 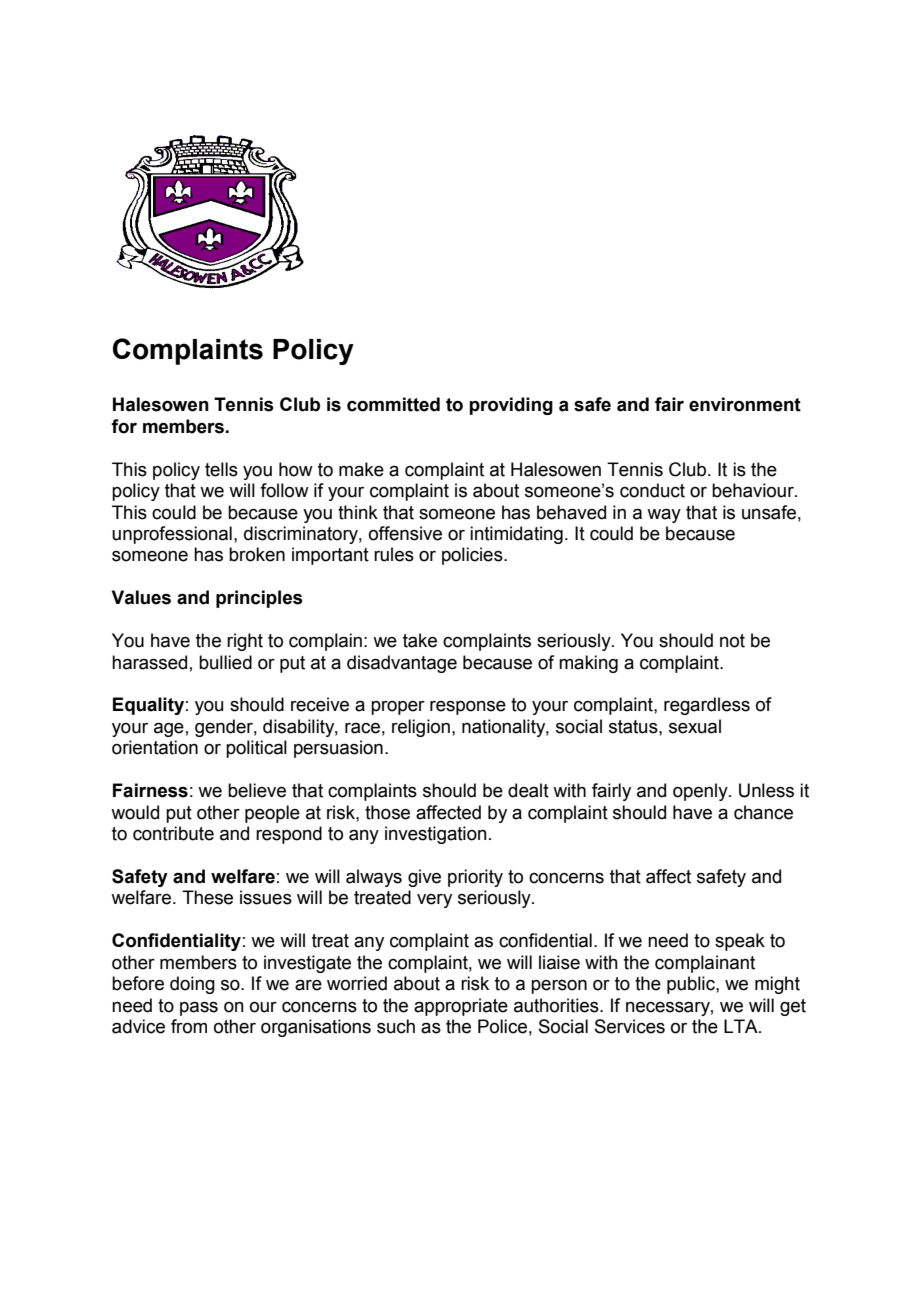 What do you see at coordinates (199, 1009) in the screenshot?
I see `pass` at bounding box center [199, 1009].
